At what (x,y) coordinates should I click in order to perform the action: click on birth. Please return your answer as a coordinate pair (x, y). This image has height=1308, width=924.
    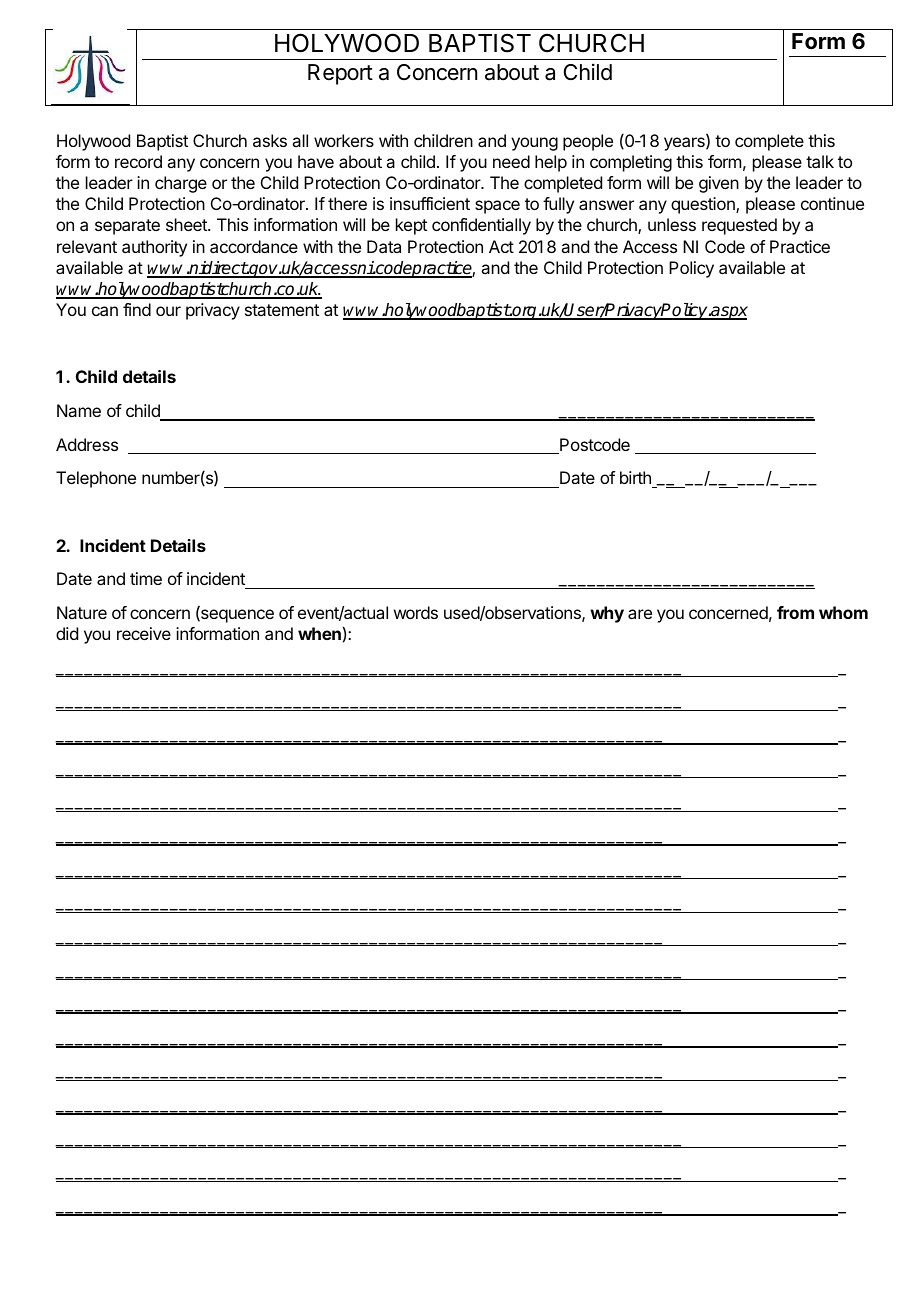
    Looking at the image, I should click on (636, 479).
